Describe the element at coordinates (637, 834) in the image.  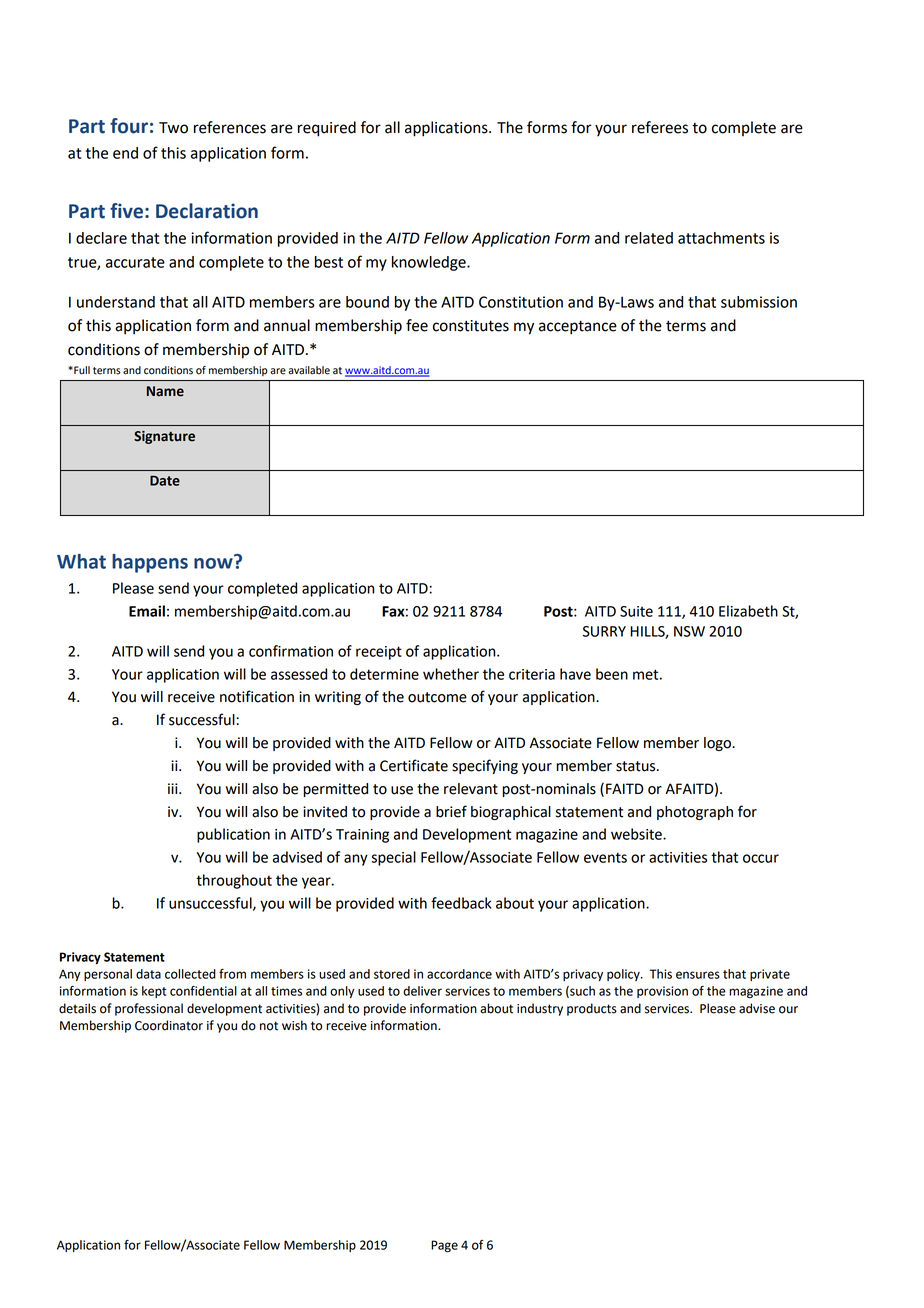
I see `website` at that location.
